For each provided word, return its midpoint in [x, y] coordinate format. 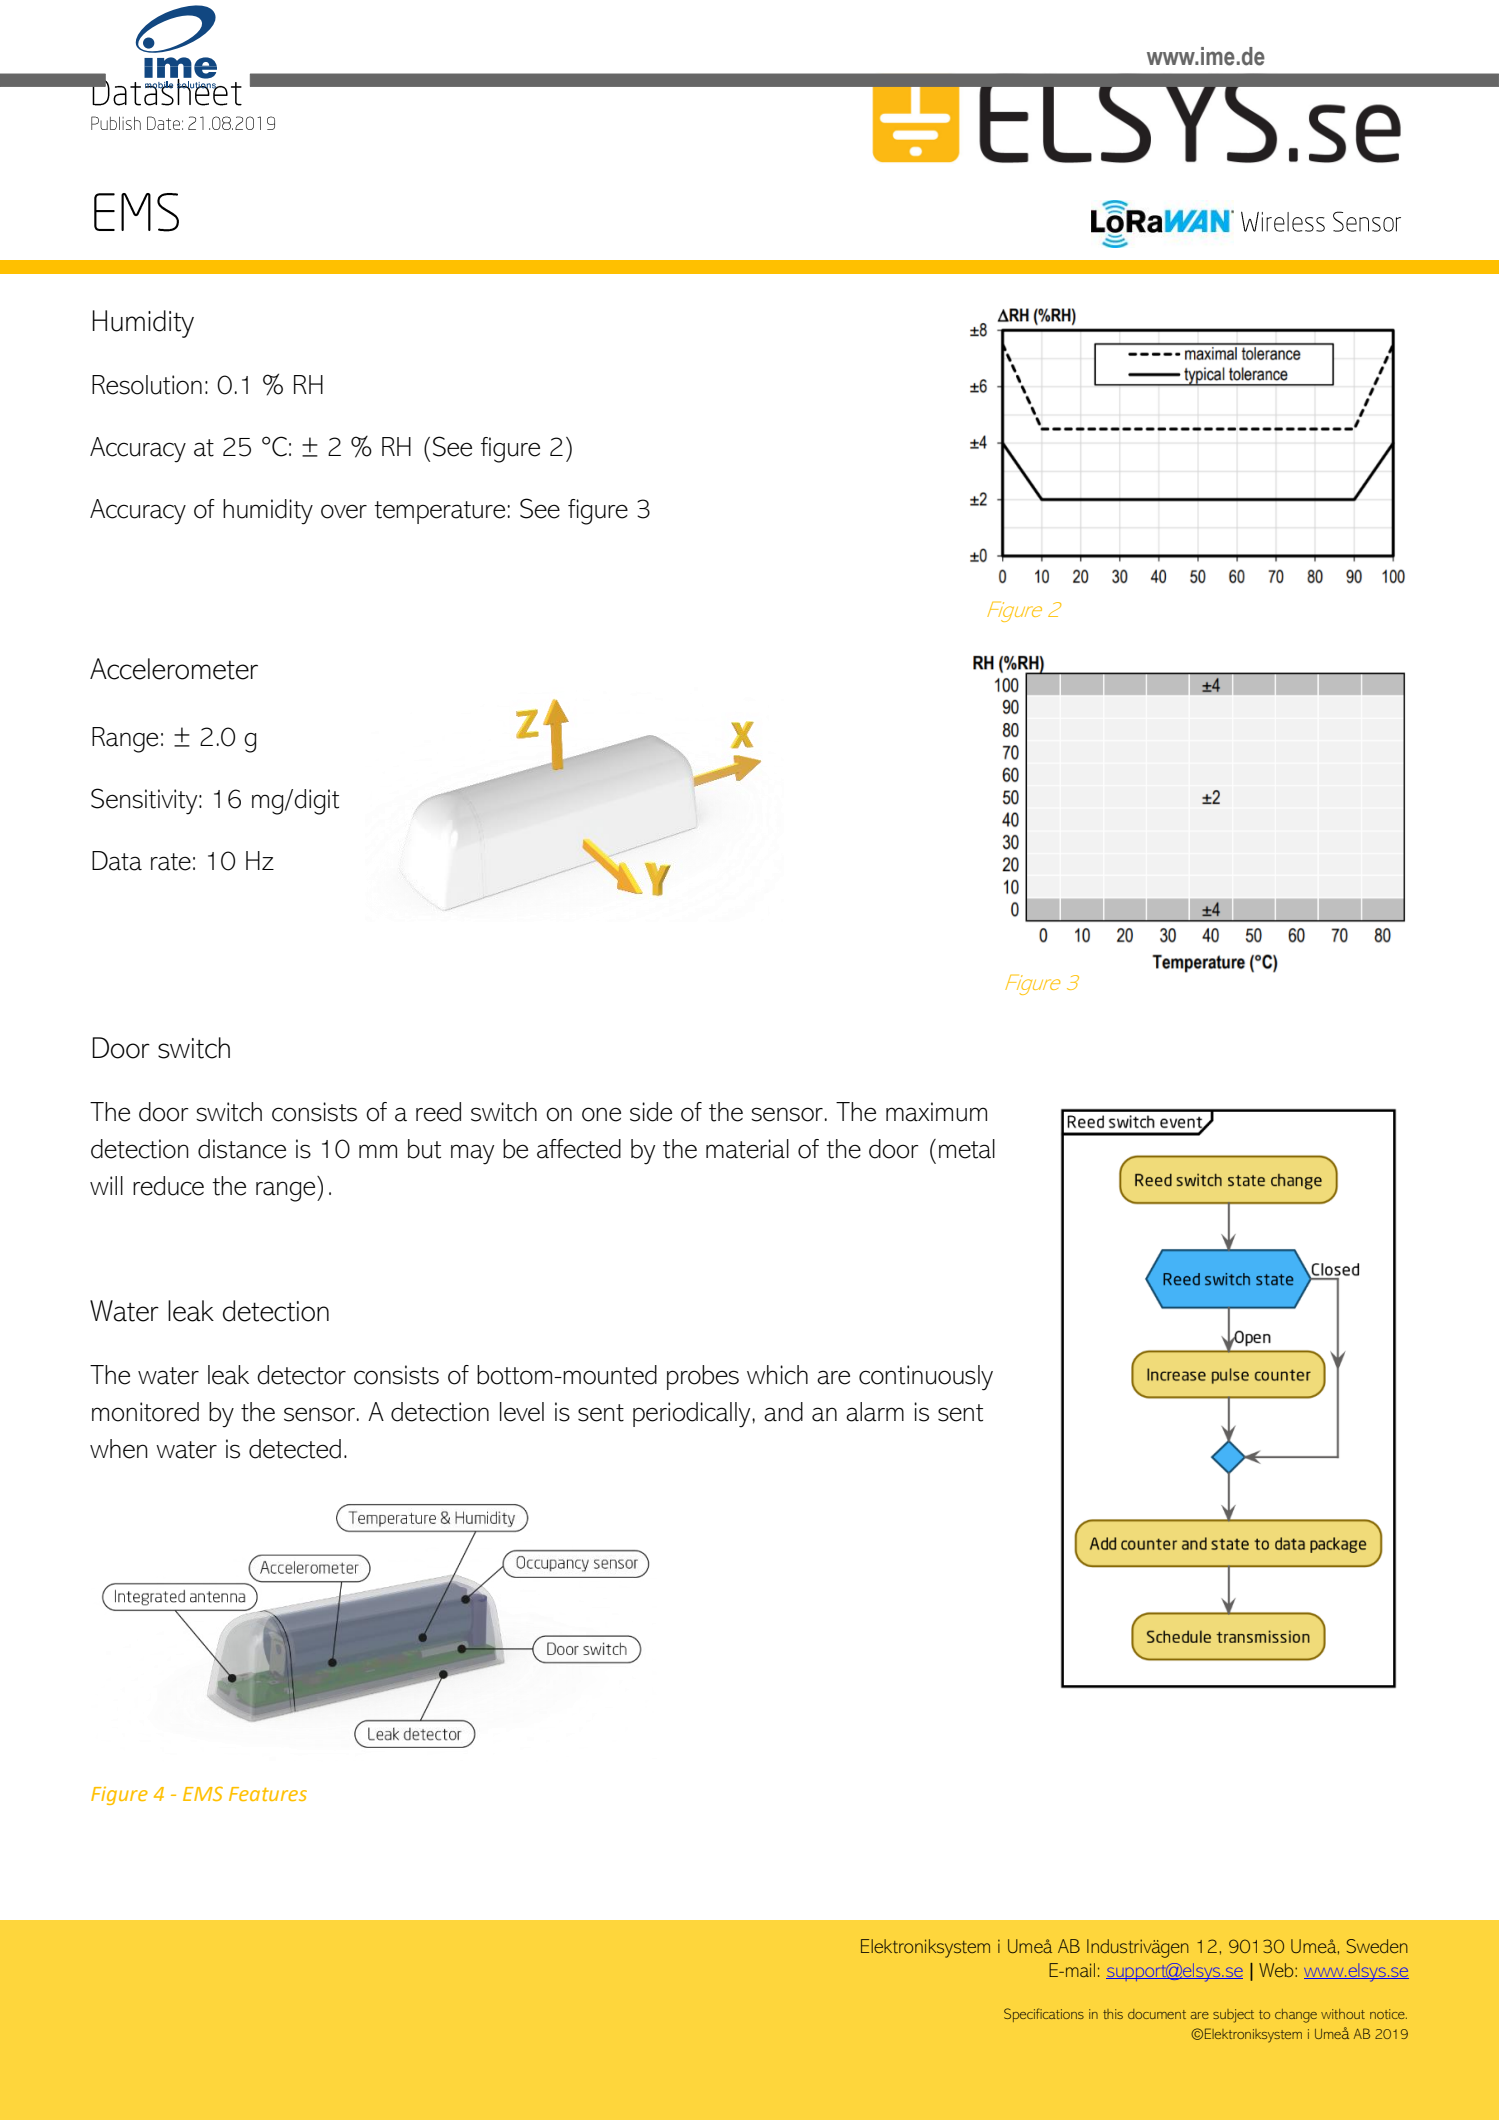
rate [171, 862]
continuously [926, 1378]
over [344, 511]
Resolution [147, 385]
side [651, 1112]
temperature [439, 512]
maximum [936, 1112]
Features [268, 1794]
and [783, 1412]
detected [295, 1449]
